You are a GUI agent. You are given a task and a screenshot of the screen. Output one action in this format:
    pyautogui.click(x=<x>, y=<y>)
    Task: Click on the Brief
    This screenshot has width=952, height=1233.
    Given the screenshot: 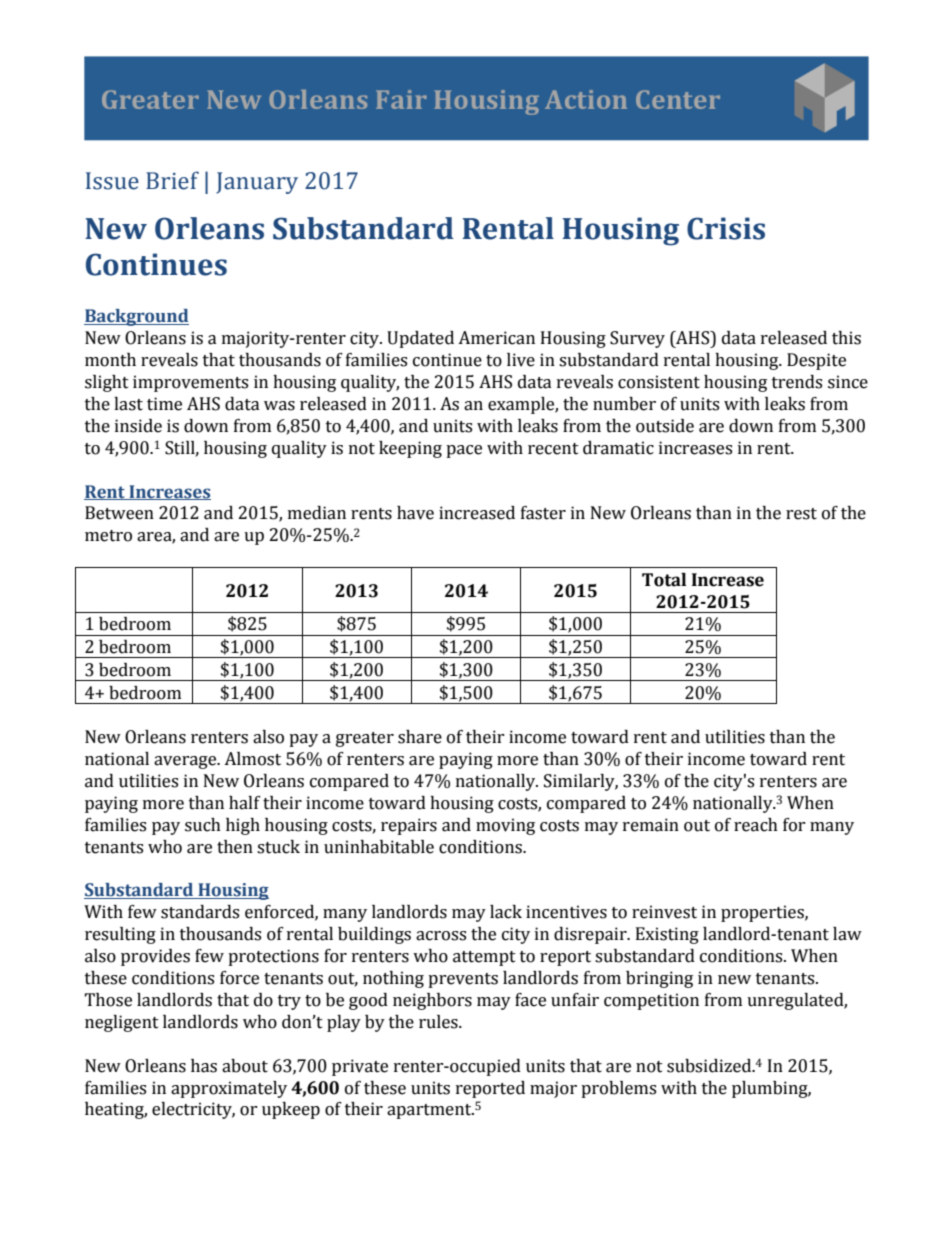 What is the action you would take?
    pyautogui.click(x=172, y=180)
